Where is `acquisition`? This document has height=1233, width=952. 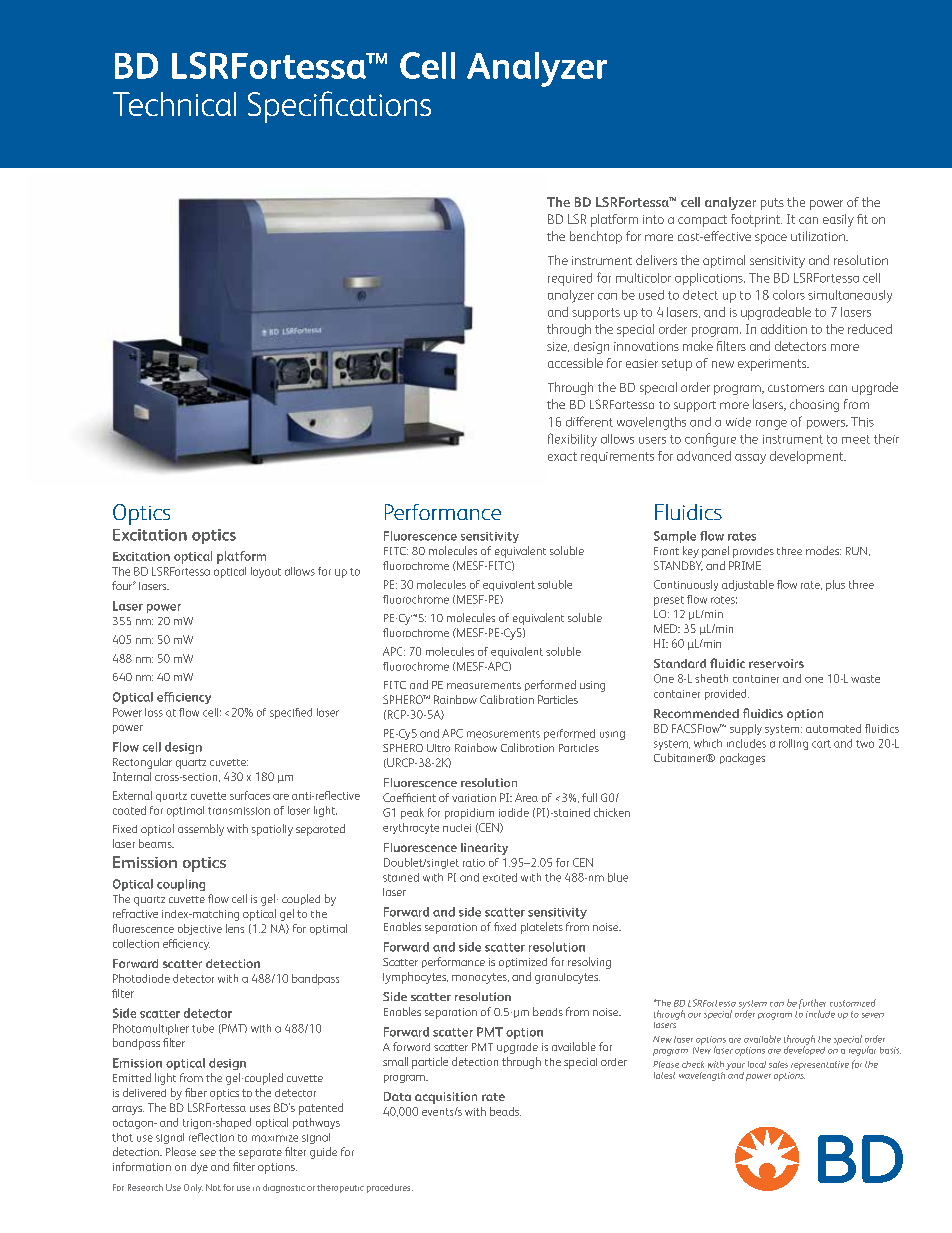 acquisition is located at coordinates (446, 1098).
